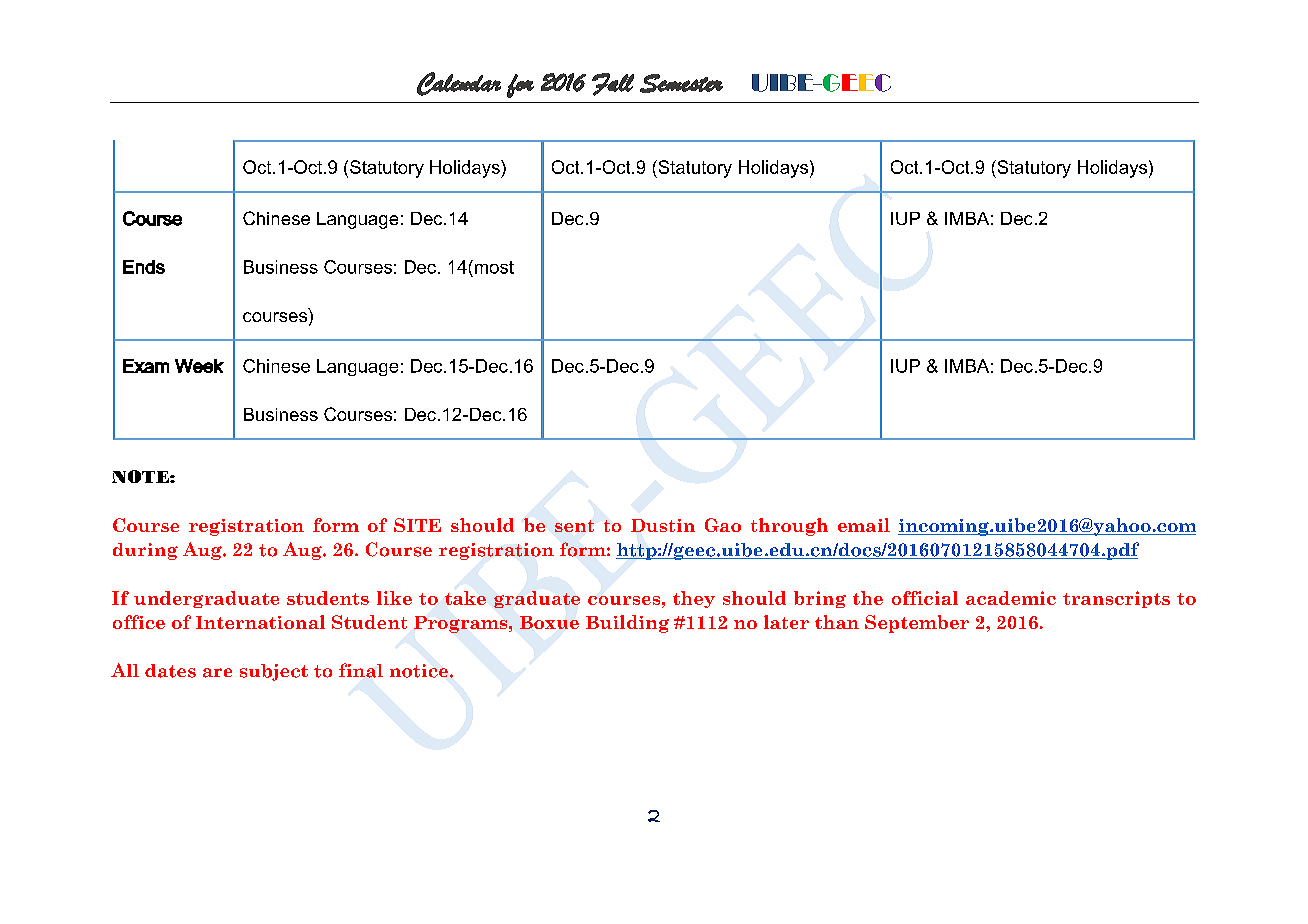  I want to click on through, so click(789, 527).
